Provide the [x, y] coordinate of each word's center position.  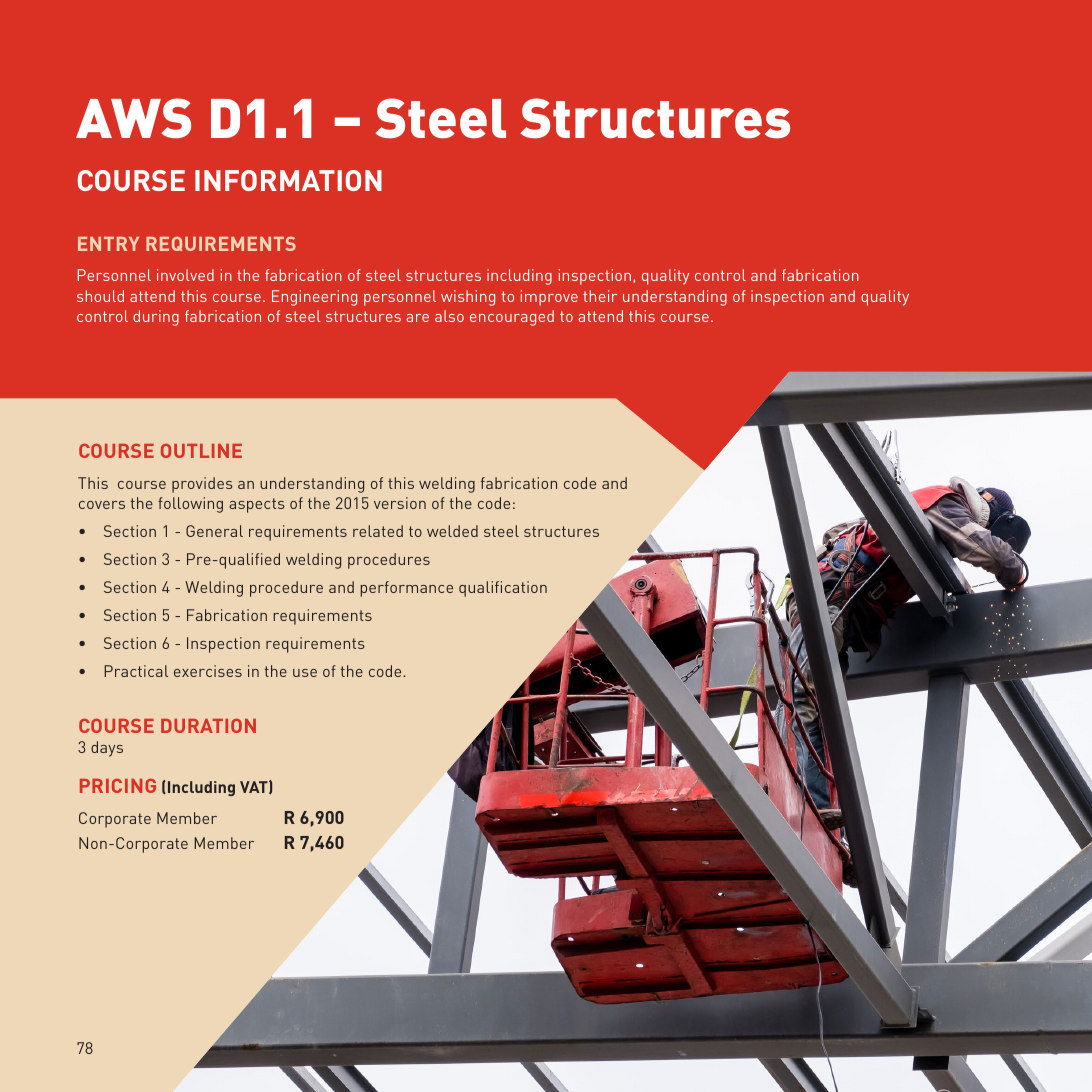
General [214, 531]
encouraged [512, 318]
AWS [133, 118]
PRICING [118, 786]
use [305, 673]
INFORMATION [288, 180]
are [417, 318]
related [378, 531]
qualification [503, 589]
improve [549, 298]
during [156, 318]
